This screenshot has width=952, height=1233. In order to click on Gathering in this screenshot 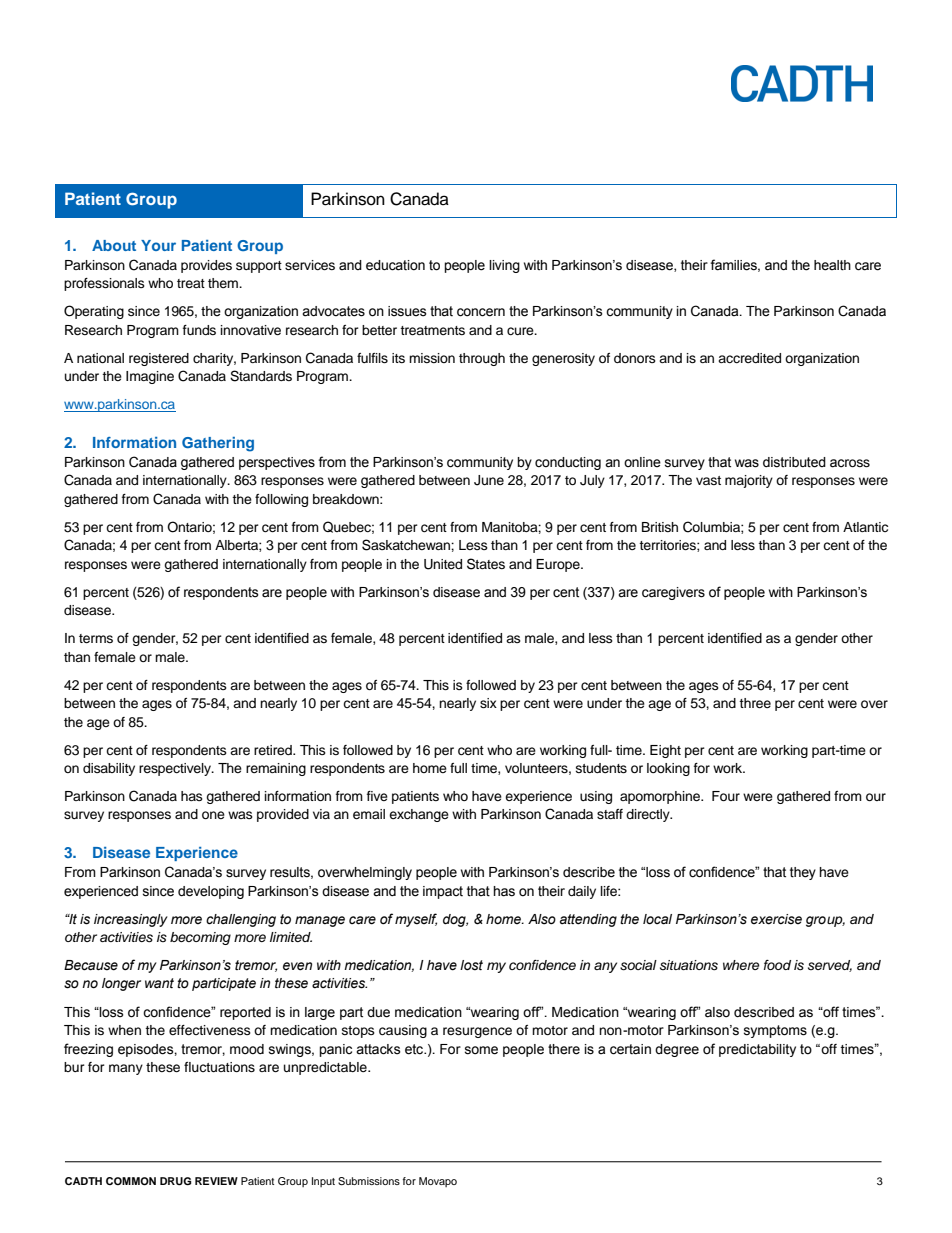, I will do `click(218, 444)`.
